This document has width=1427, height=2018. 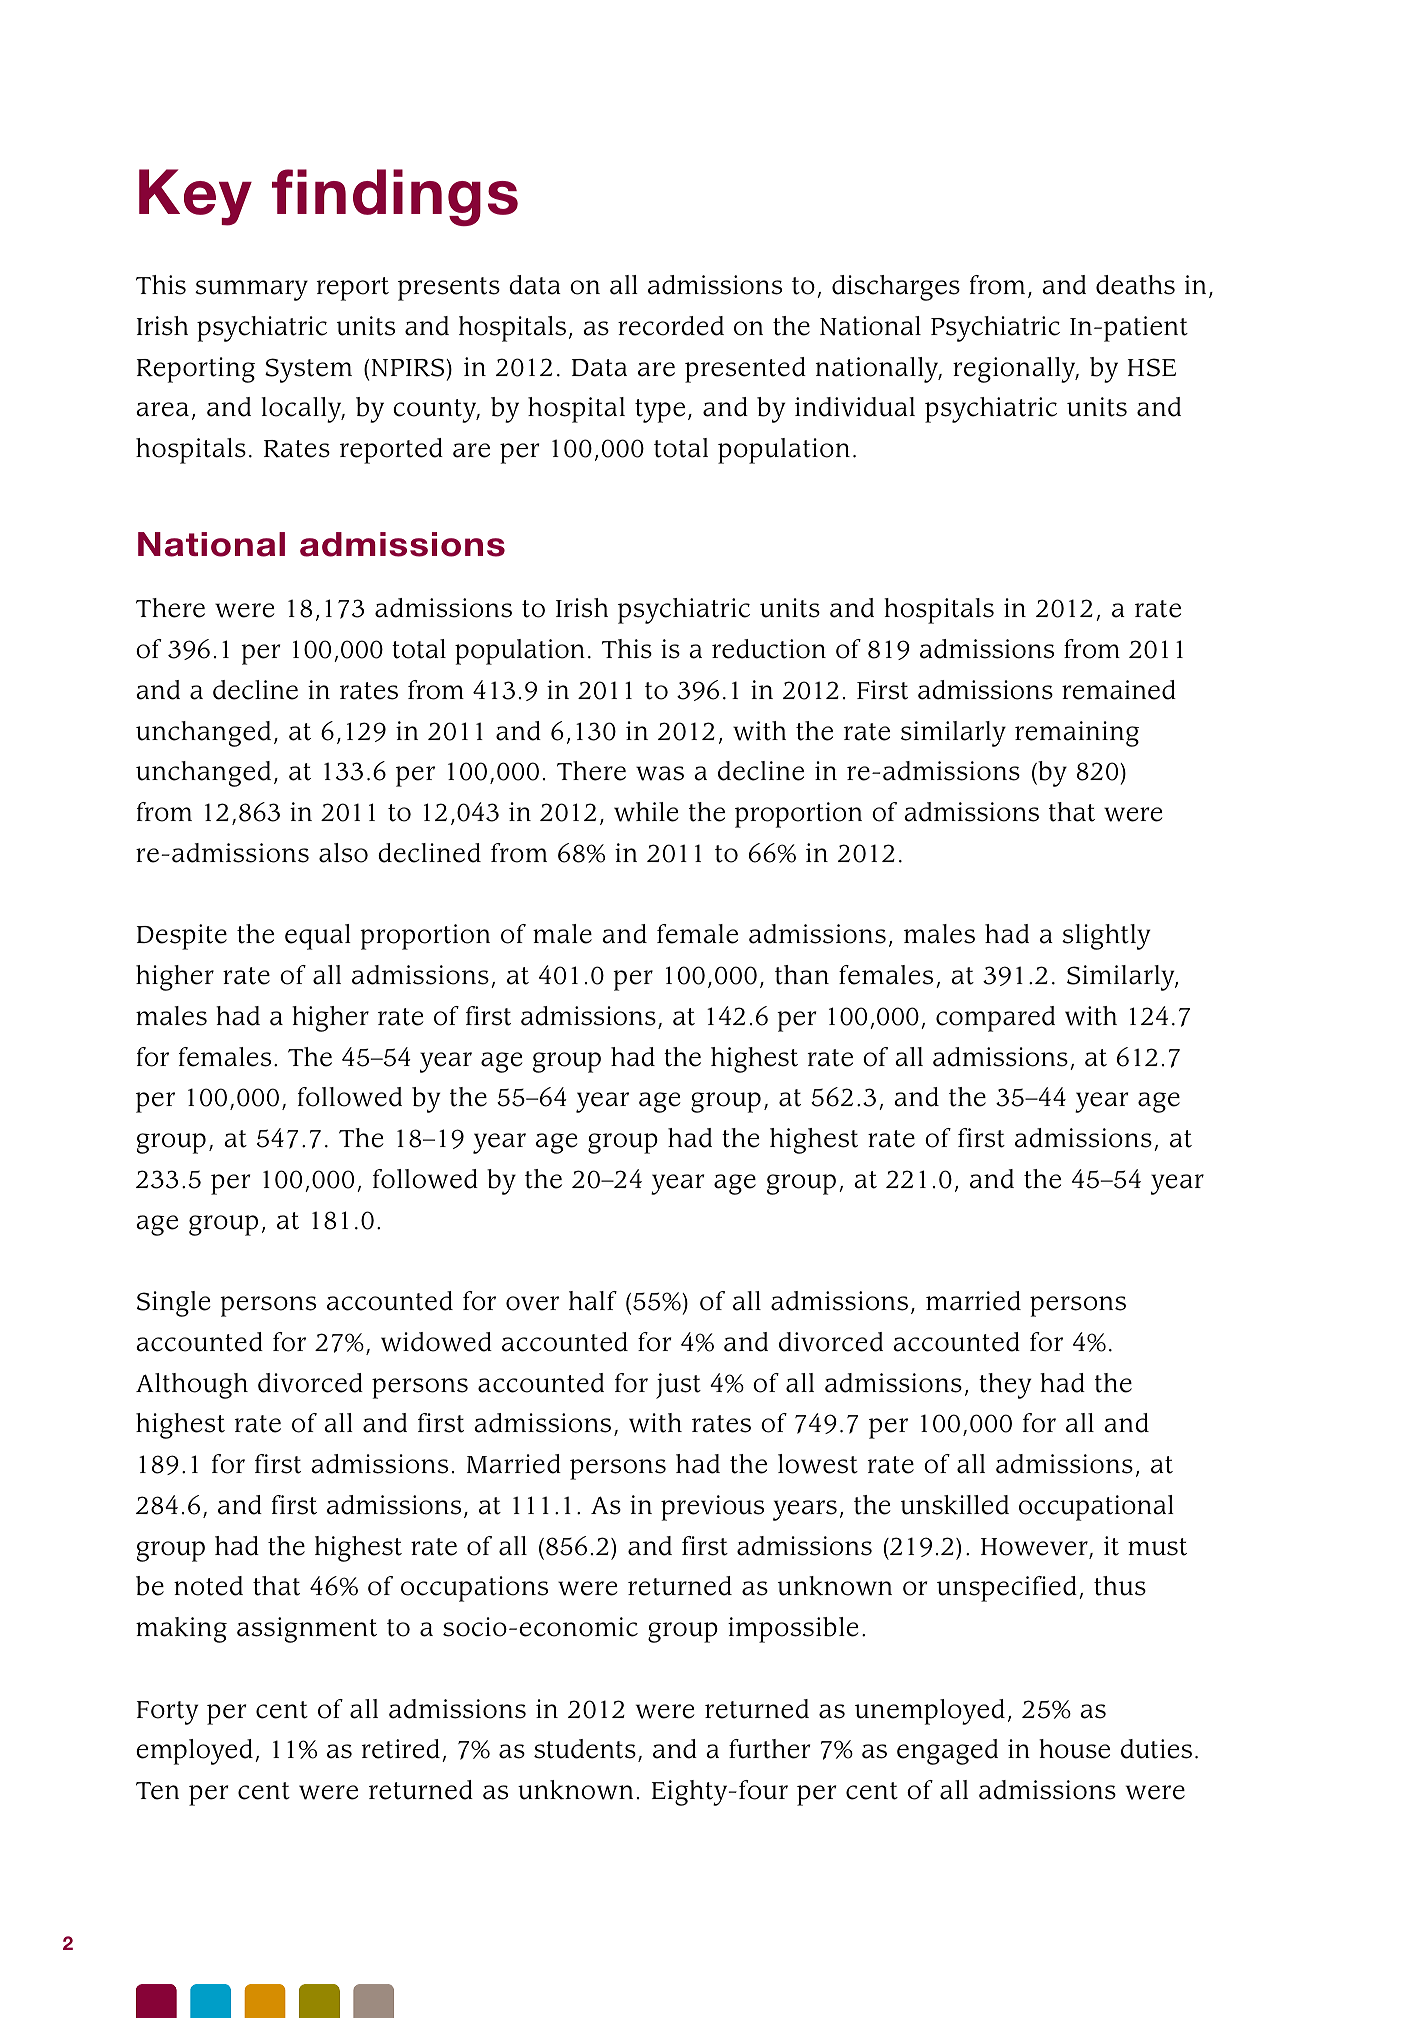 What do you see at coordinates (318, 937) in the document?
I see `equal` at bounding box center [318, 937].
